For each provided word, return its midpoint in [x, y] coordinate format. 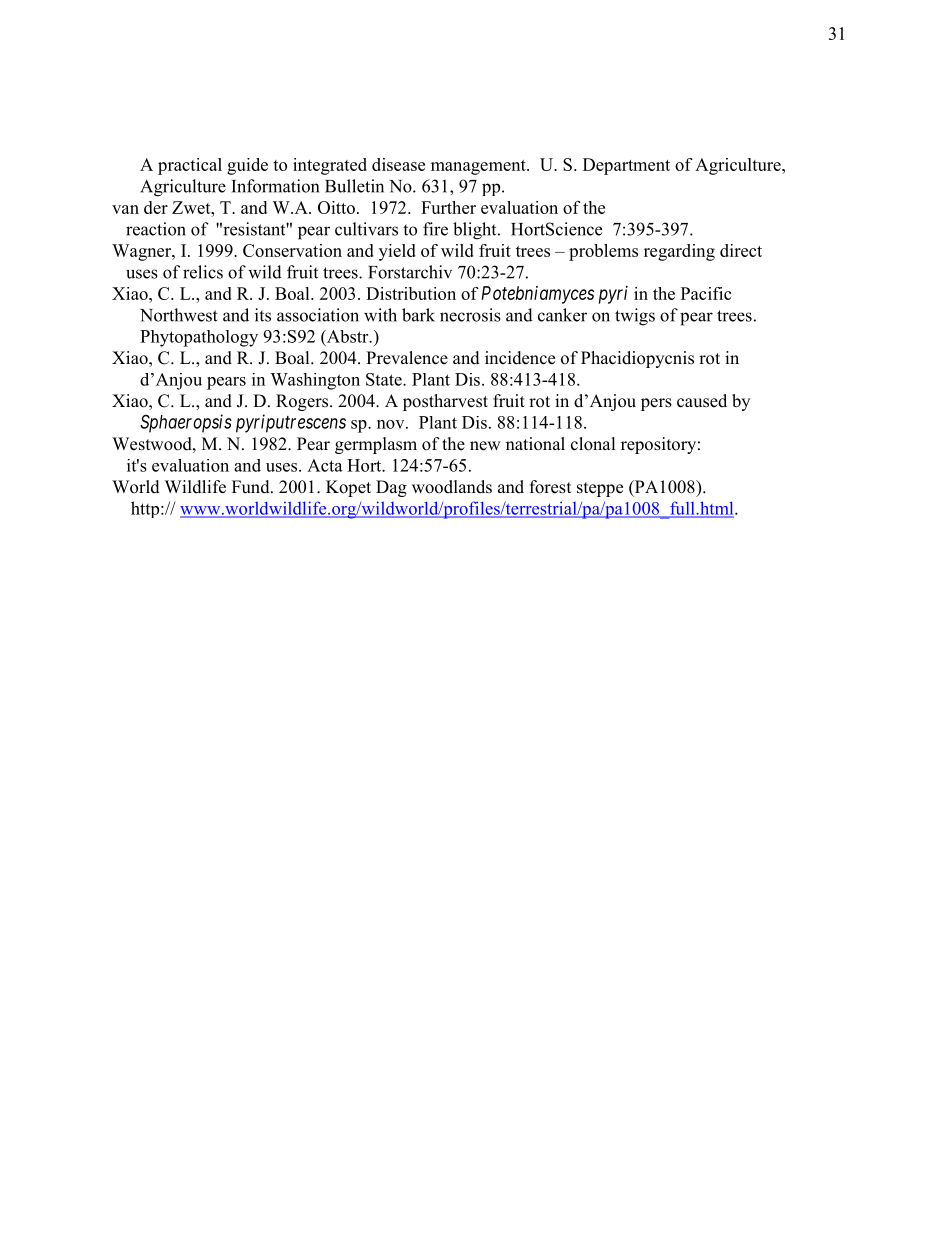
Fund [252, 487]
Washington [315, 381]
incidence [520, 358]
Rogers [302, 402]
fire [435, 229]
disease [398, 164]
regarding [679, 252]
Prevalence [407, 358]
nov [392, 424]
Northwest [179, 315]
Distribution [411, 293]
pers [656, 404]
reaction [156, 229]
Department [626, 166]
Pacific [706, 293]
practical [190, 166]
